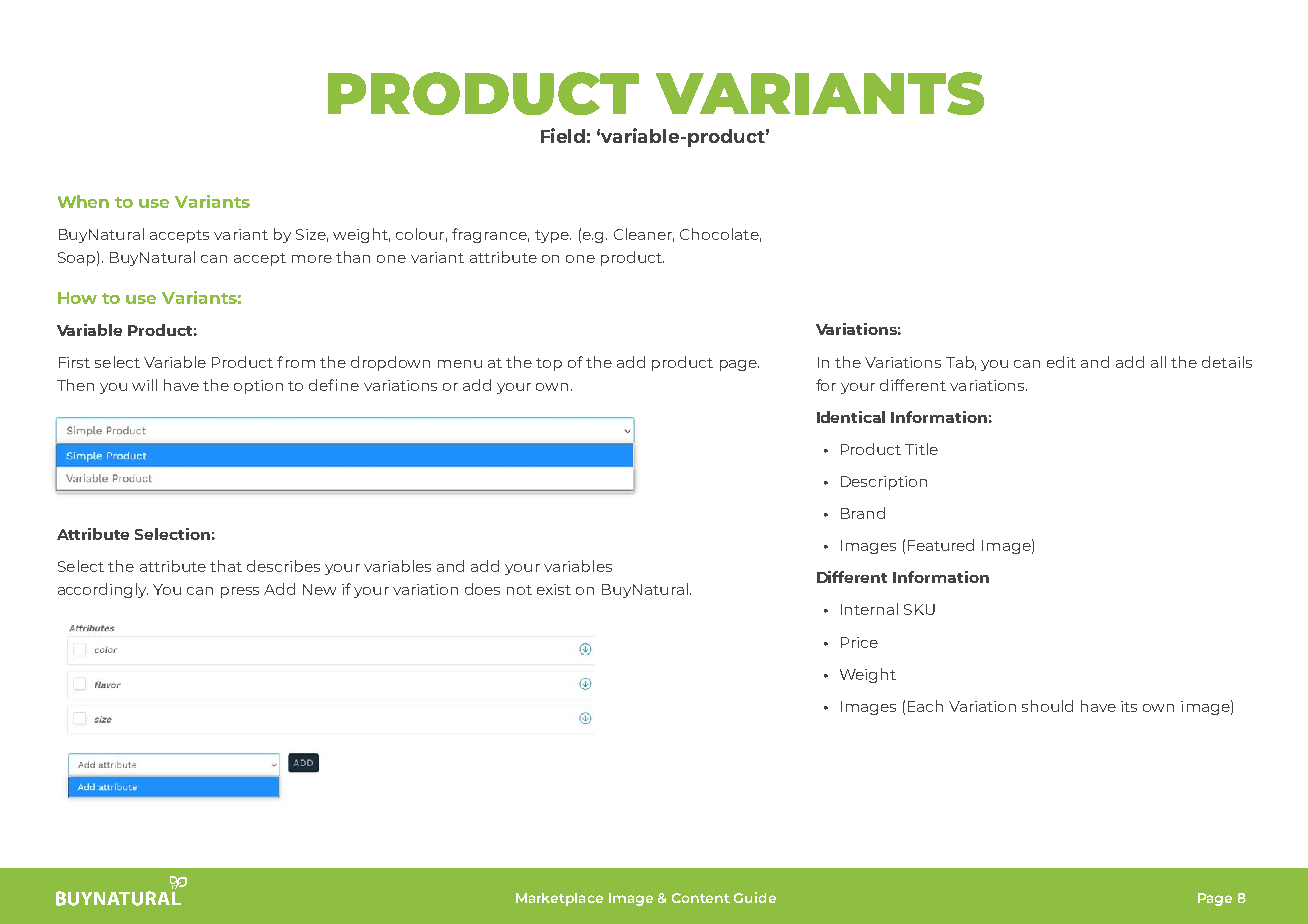  I want to click on should, so click(1047, 706).
